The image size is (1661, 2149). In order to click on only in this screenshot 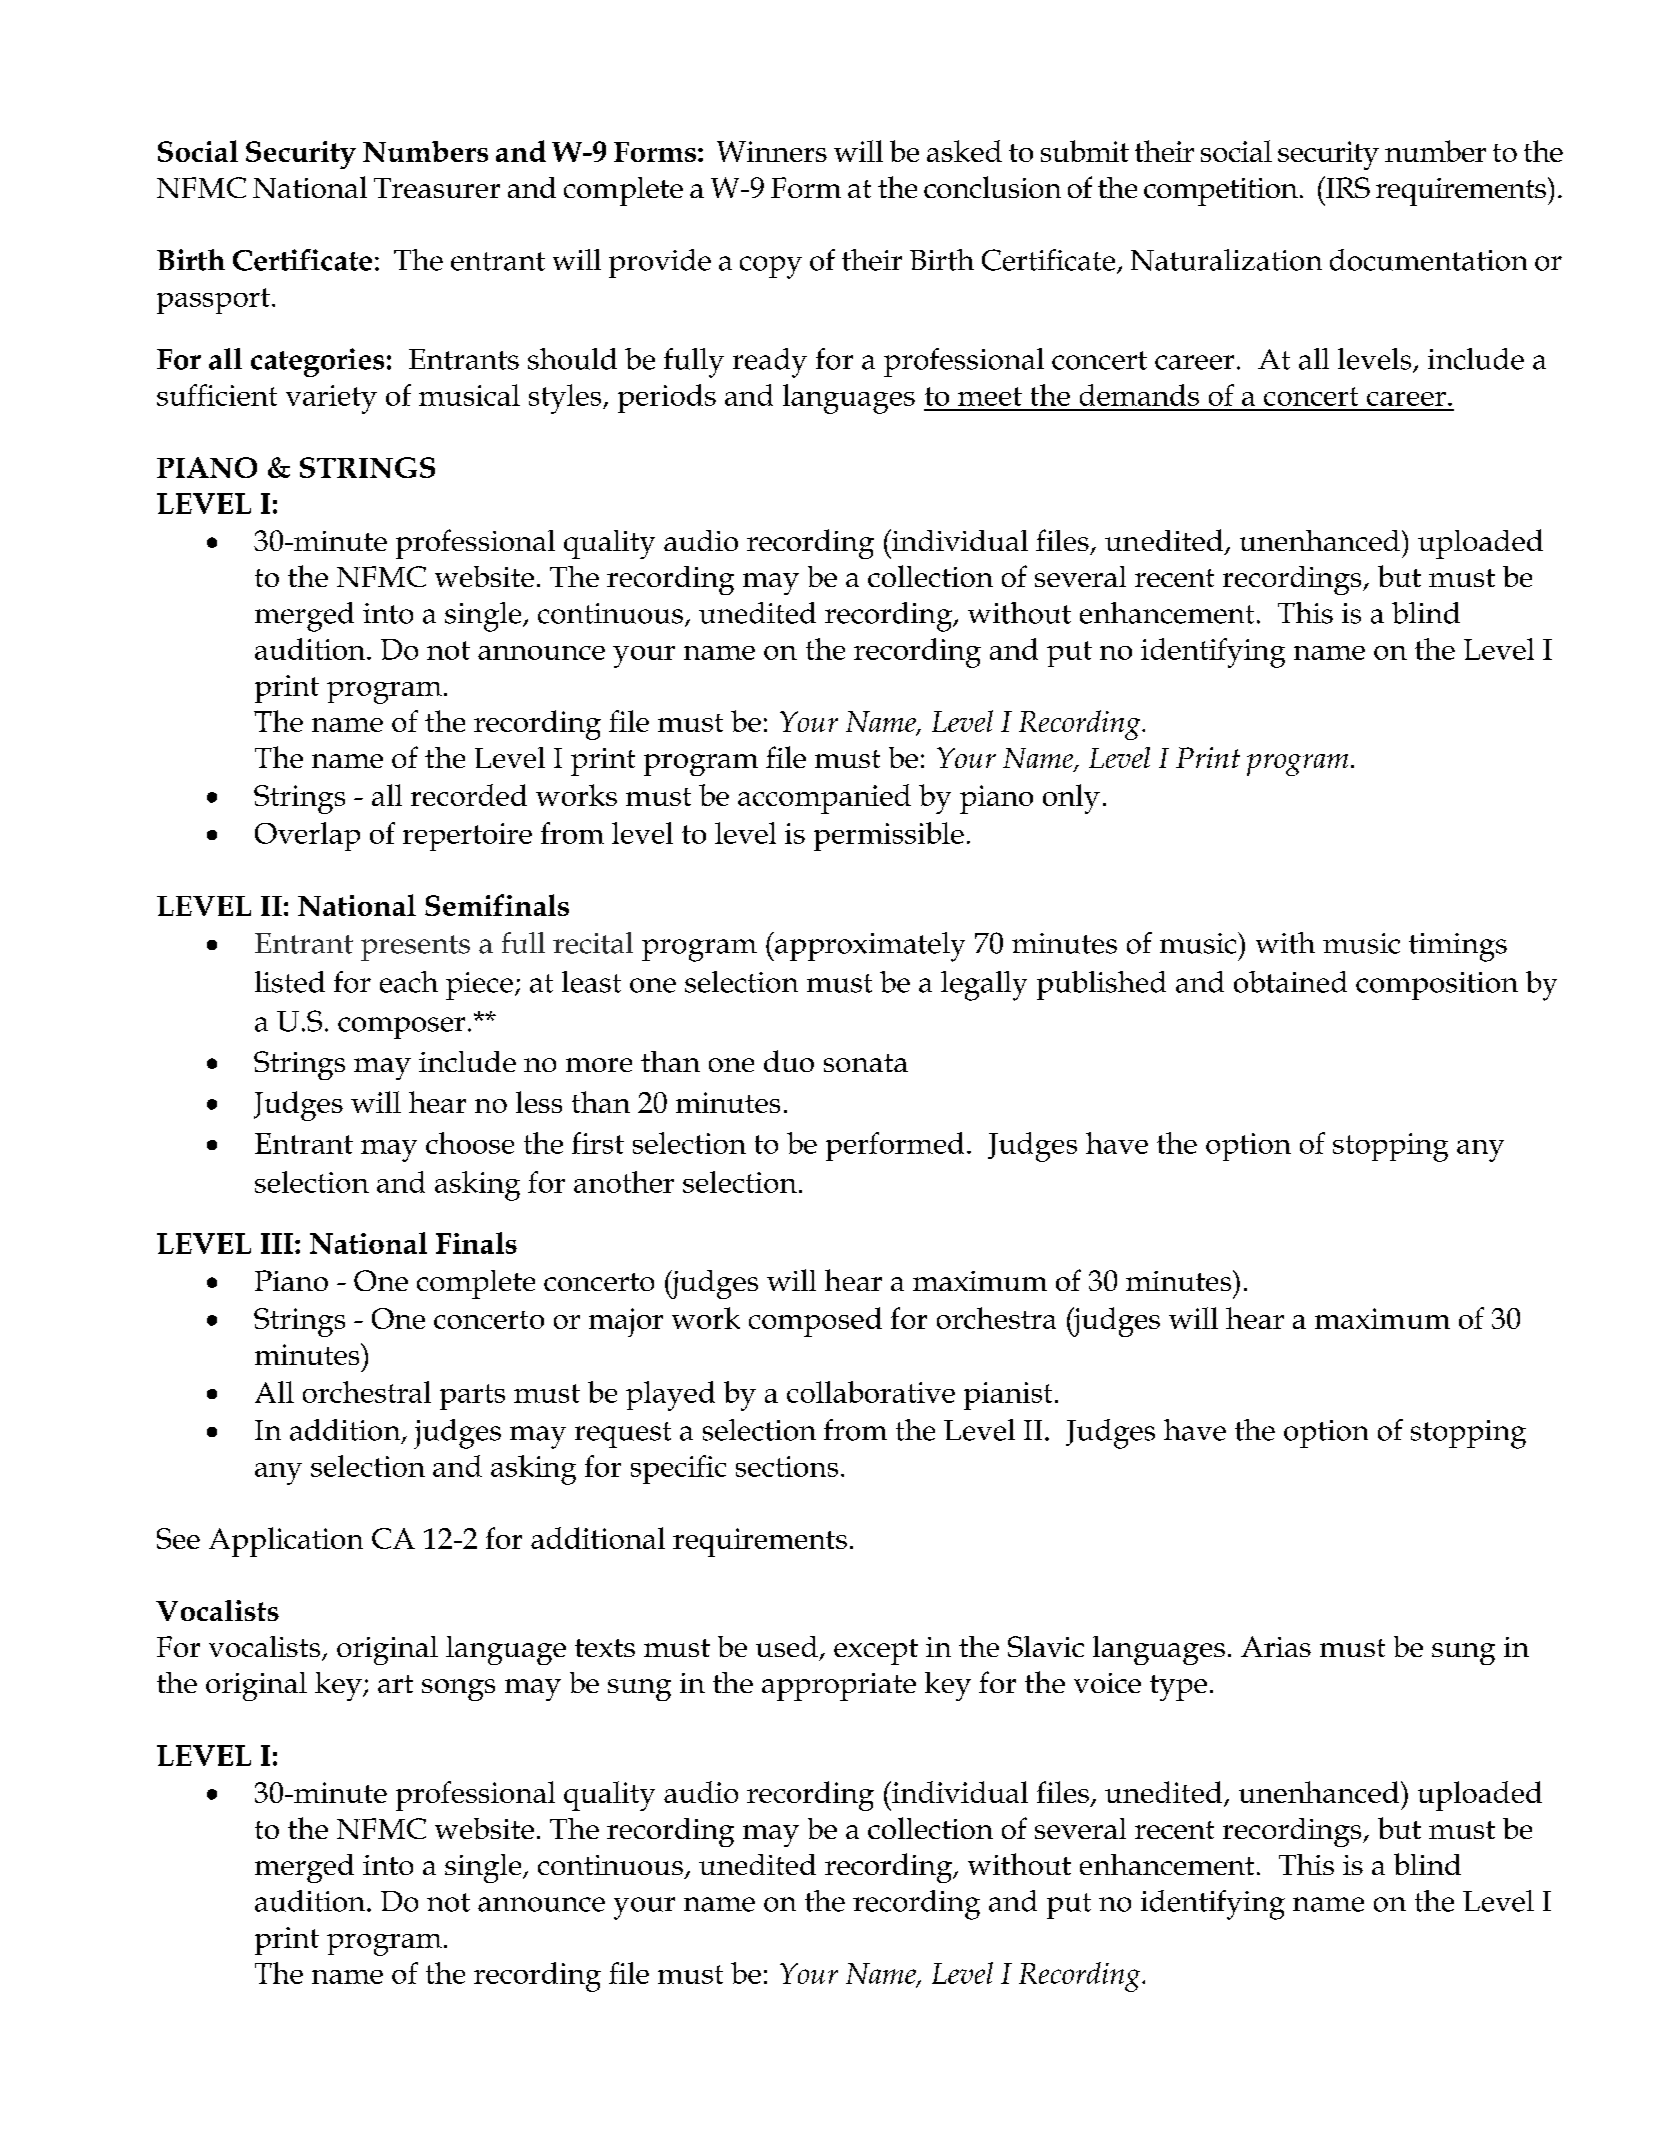, I will do `click(1071, 799)`.
